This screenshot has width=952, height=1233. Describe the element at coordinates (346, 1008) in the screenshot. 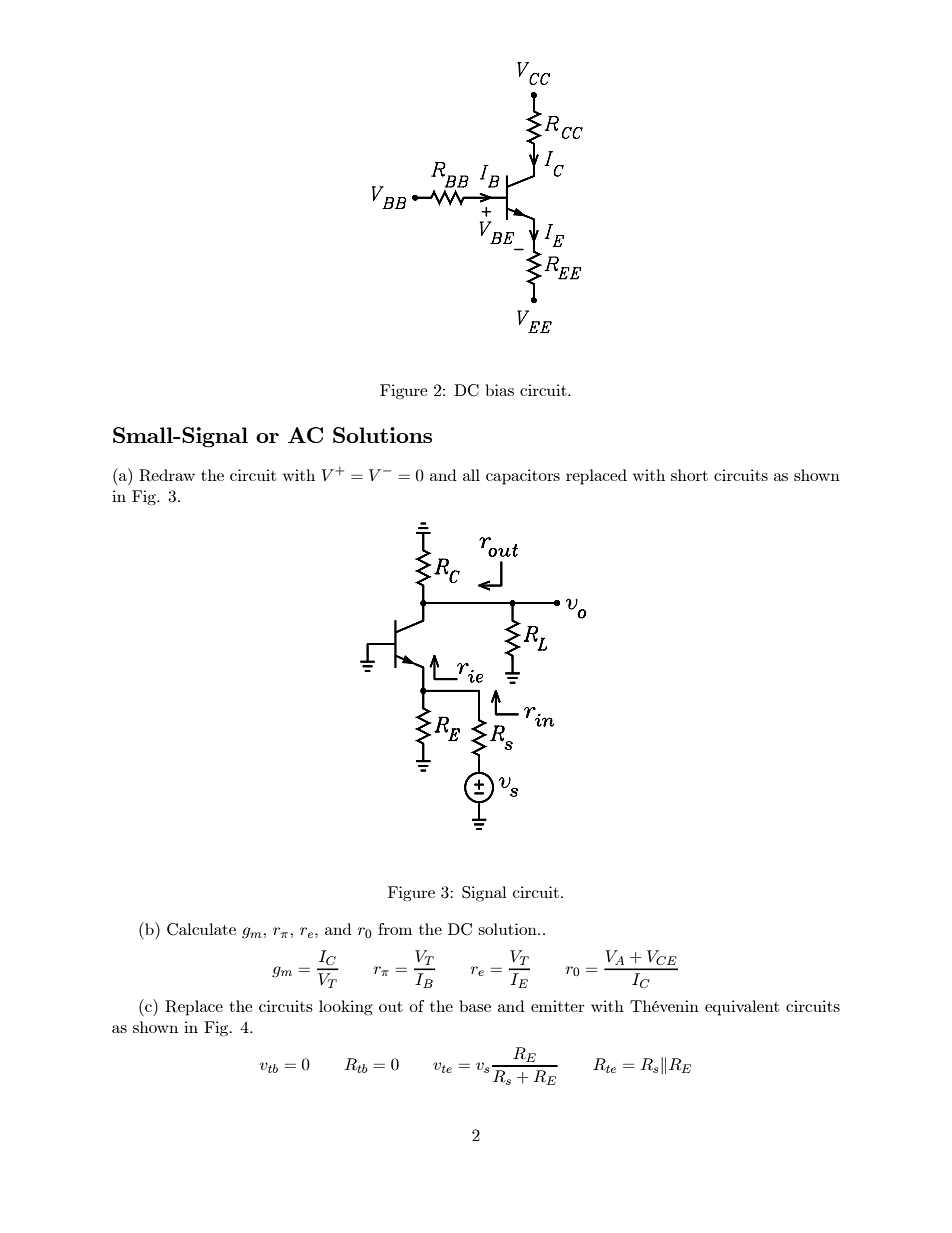

I see `looking` at that location.
